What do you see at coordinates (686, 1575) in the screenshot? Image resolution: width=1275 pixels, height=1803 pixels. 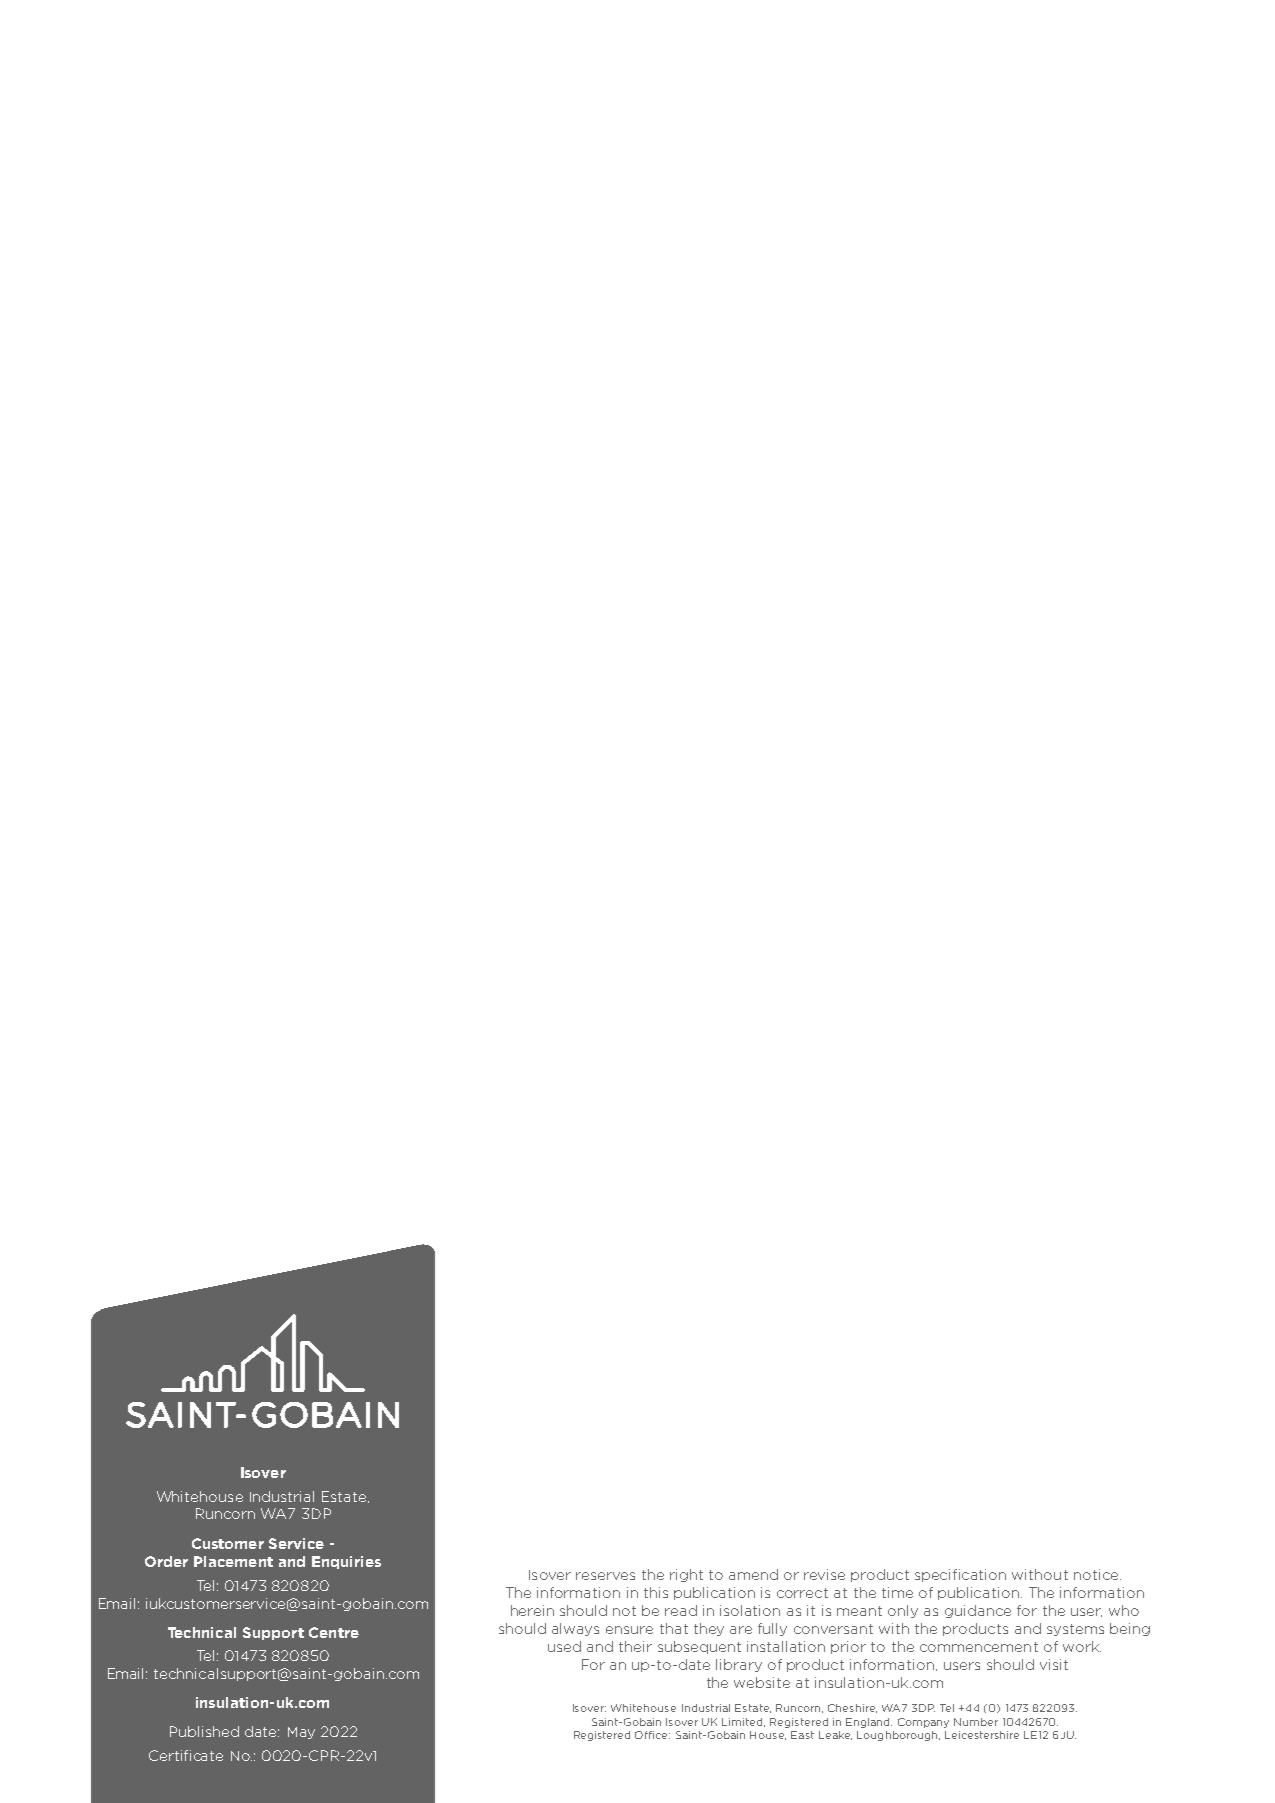 I see `right` at bounding box center [686, 1575].
